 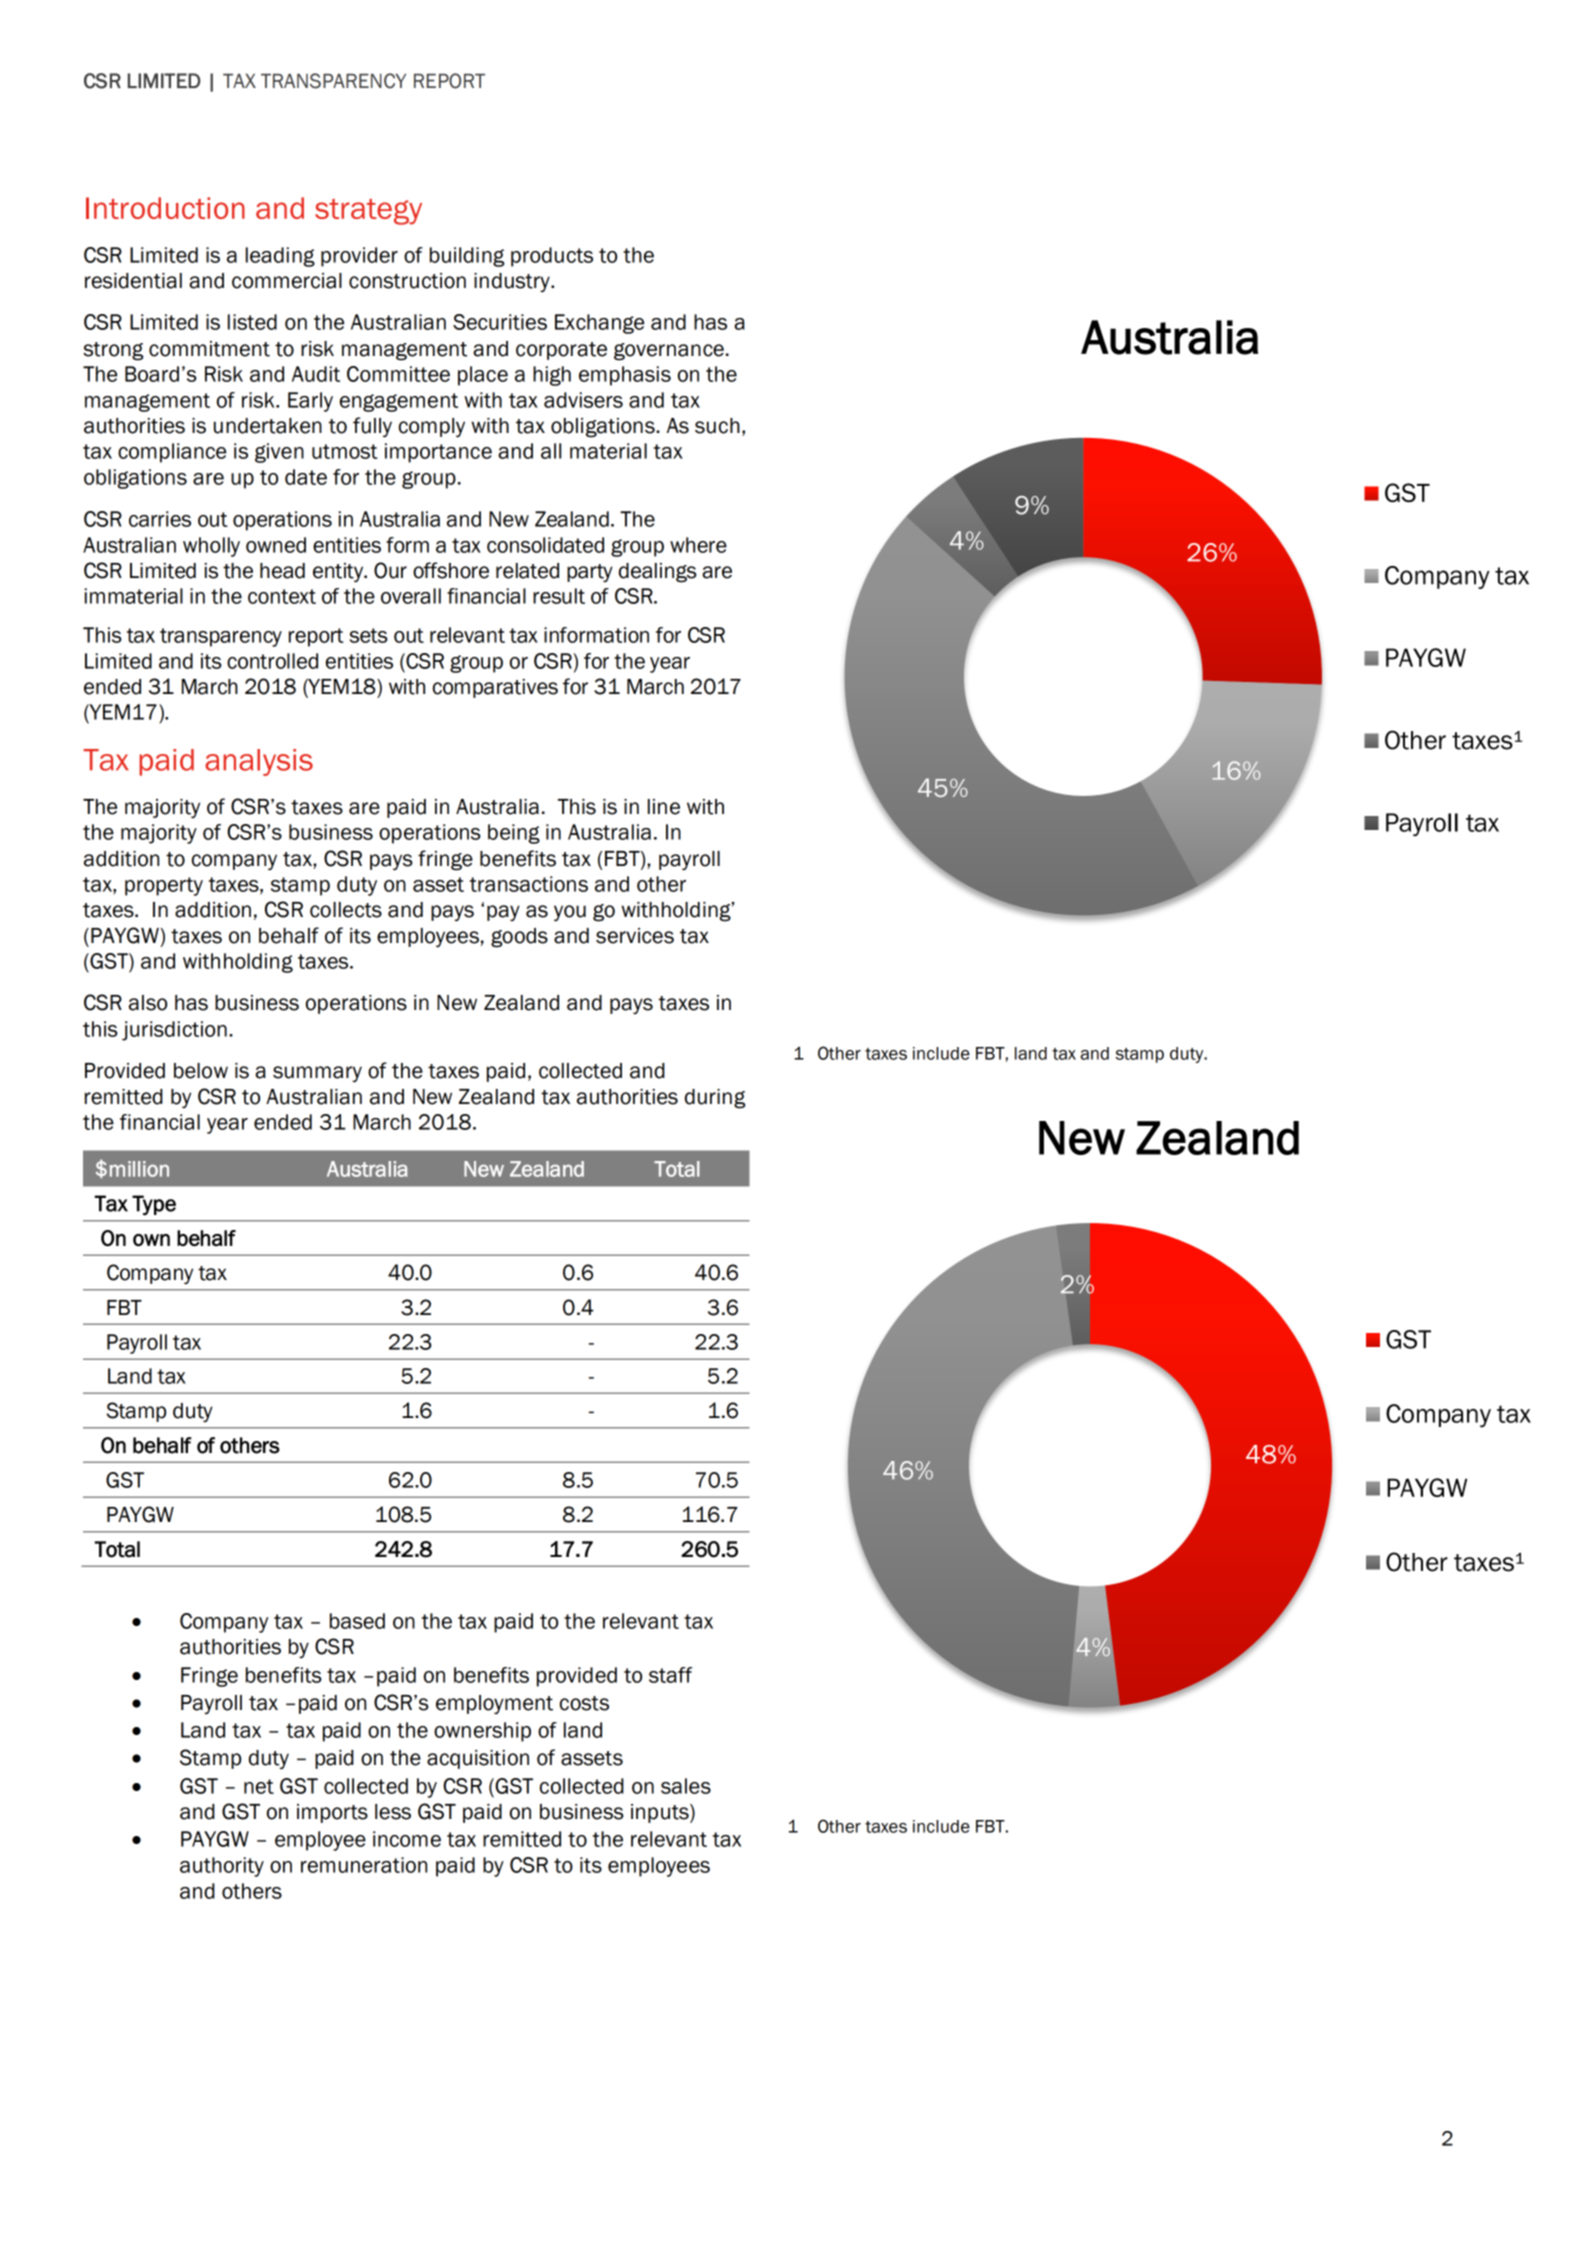 What do you see at coordinates (407, 281) in the document?
I see `construction` at bounding box center [407, 281].
